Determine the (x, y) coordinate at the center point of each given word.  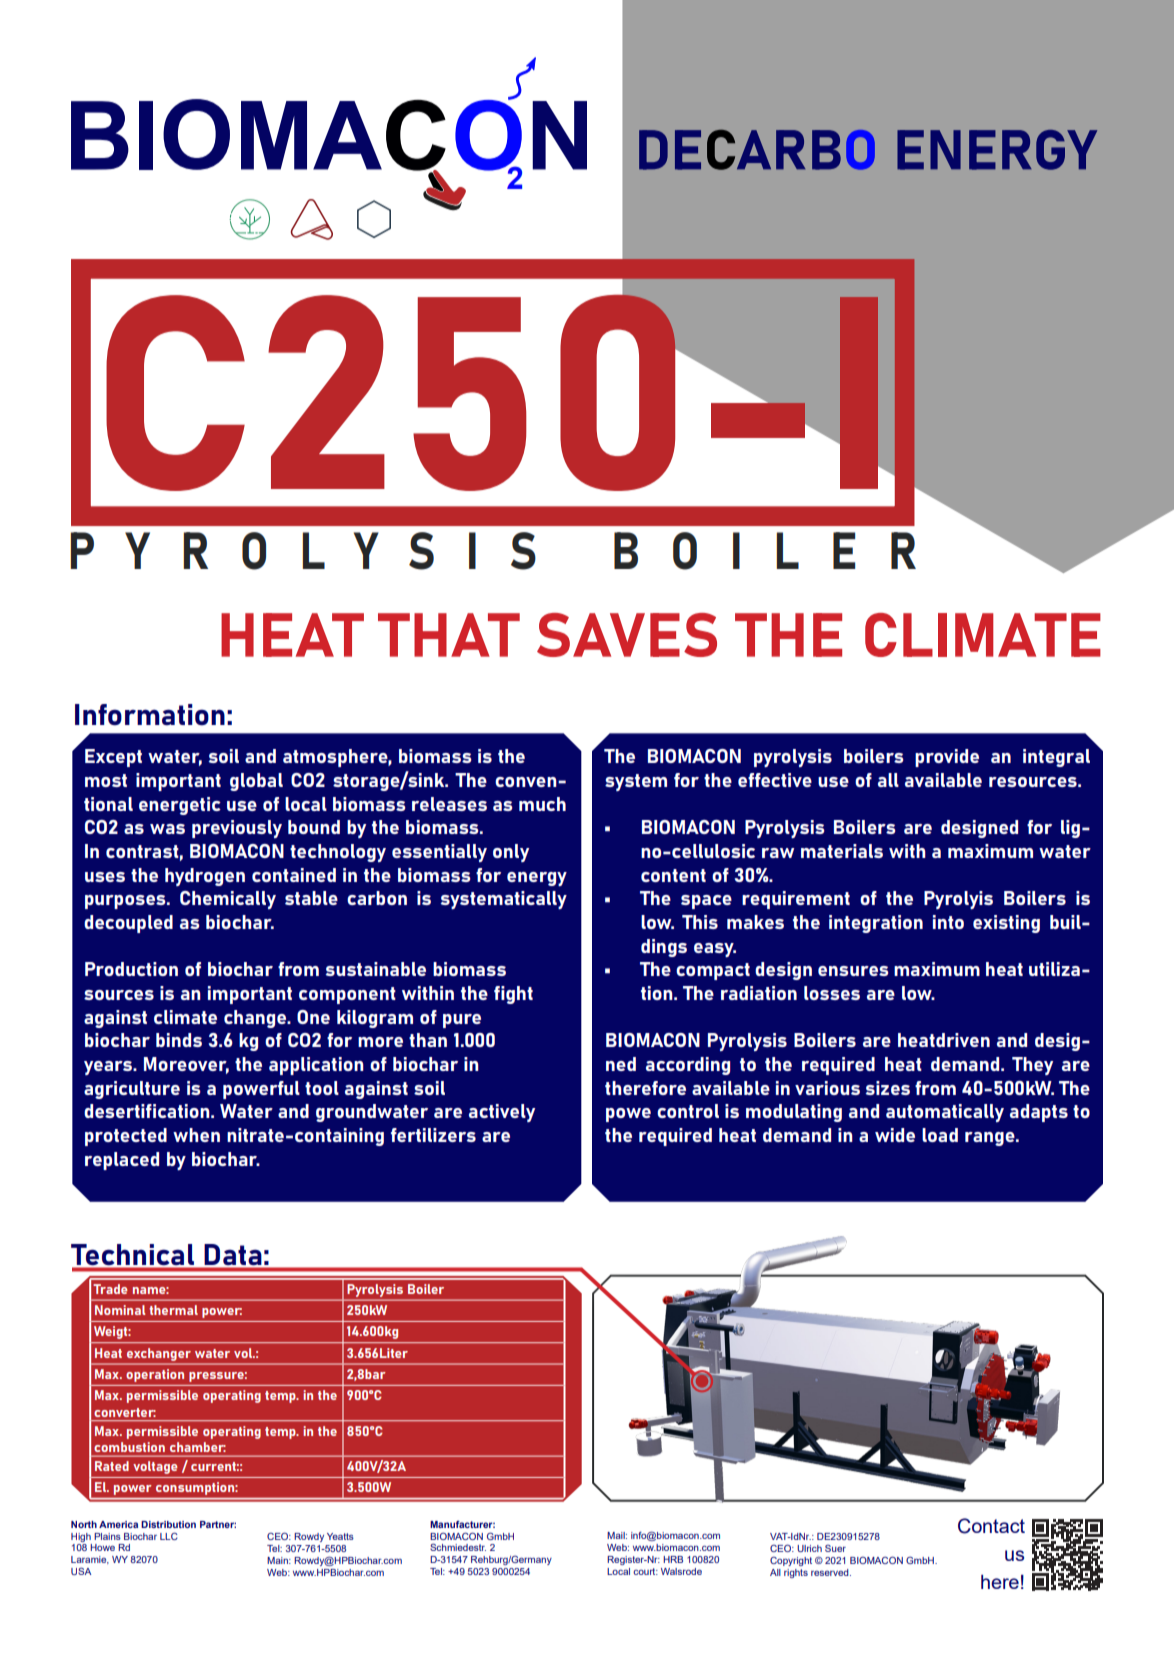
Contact (991, 1526)
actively (502, 1113)
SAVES (627, 635)
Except (113, 758)
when (196, 1135)
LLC (169, 1536)
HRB (673, 1559)
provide (947, 758)
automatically (945, 1113)
